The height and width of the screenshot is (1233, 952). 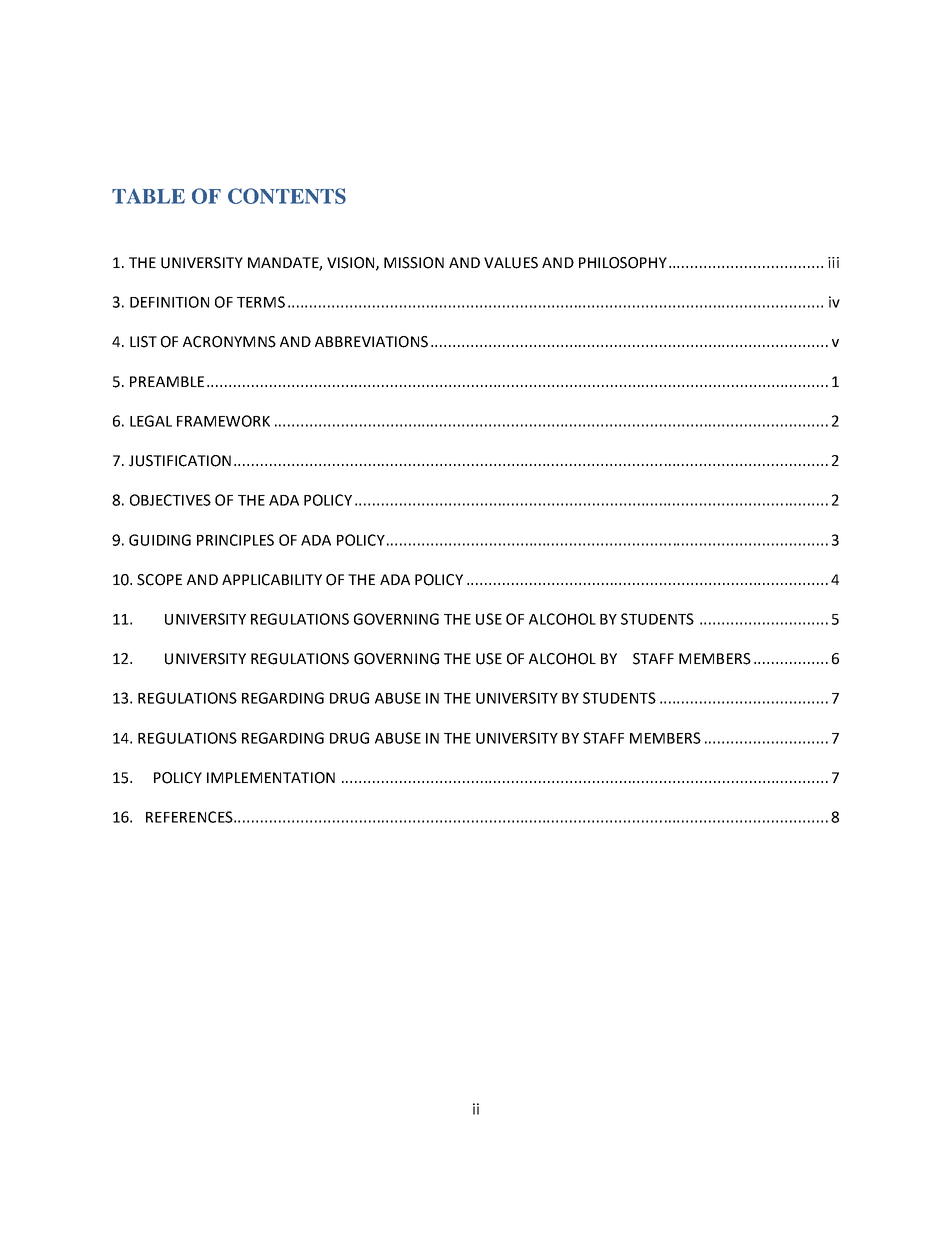 I want to click on iii, so click(x=833, y=262).
